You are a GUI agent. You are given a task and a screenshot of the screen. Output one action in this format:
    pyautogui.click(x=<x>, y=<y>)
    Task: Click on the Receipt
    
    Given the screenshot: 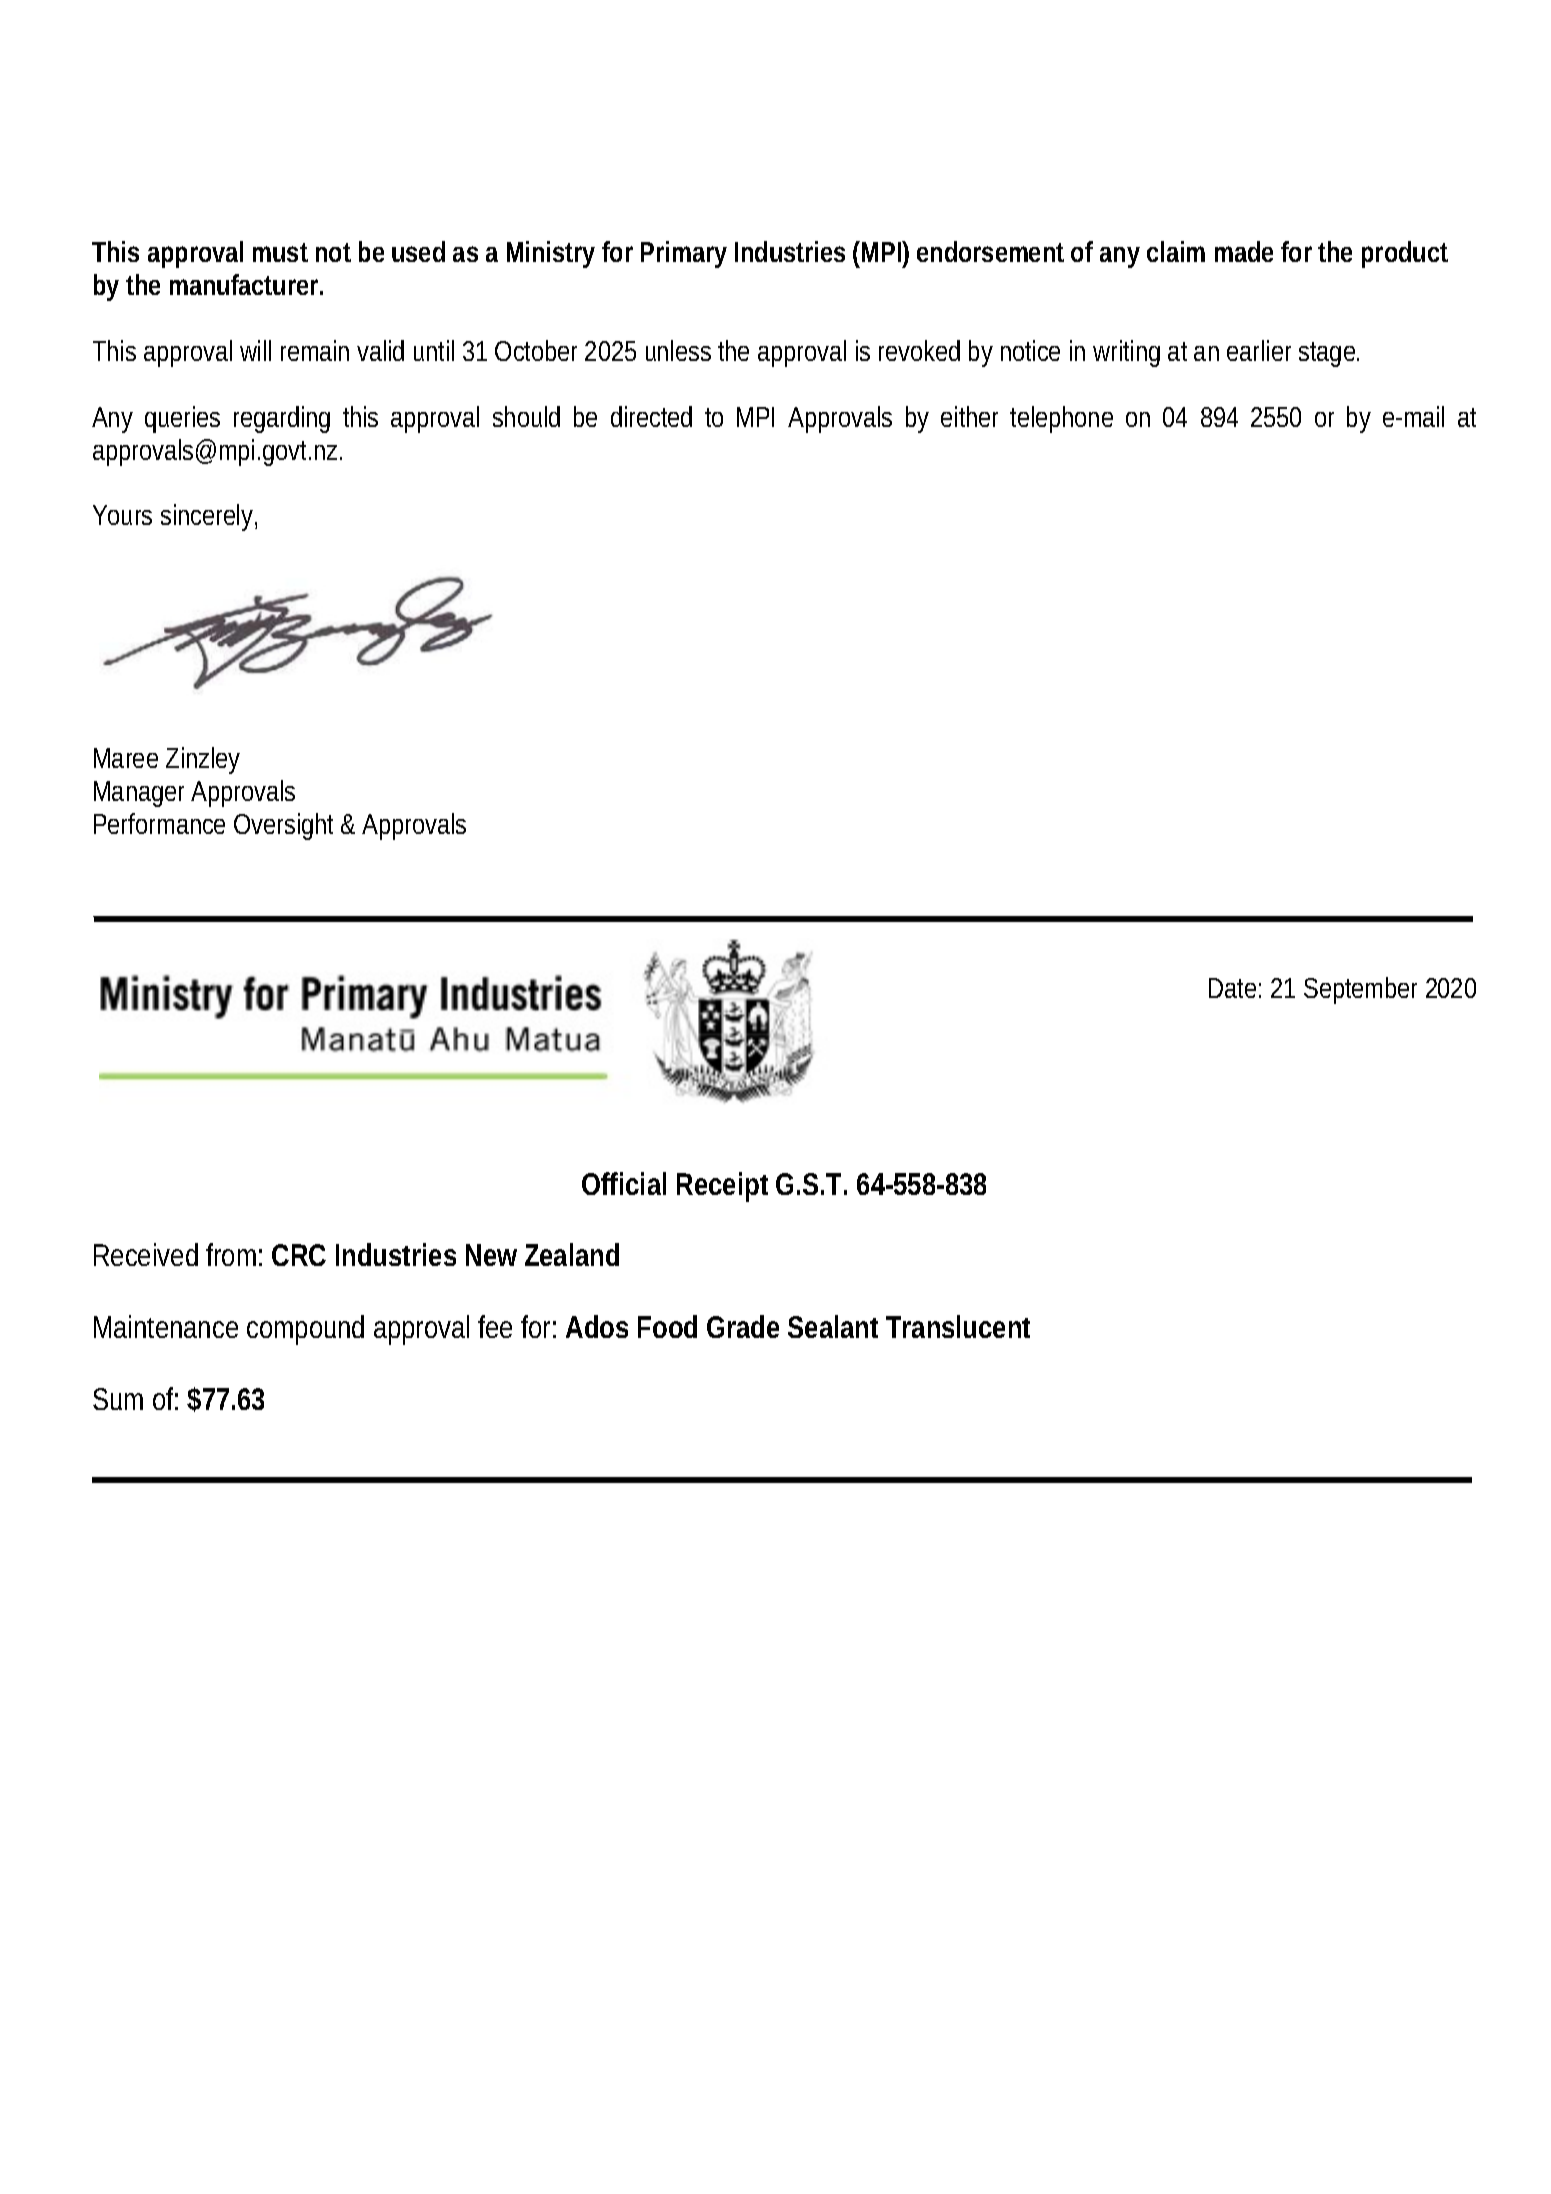 What is the action you would take?
    pyautogui.click(x=722, y=1187)
